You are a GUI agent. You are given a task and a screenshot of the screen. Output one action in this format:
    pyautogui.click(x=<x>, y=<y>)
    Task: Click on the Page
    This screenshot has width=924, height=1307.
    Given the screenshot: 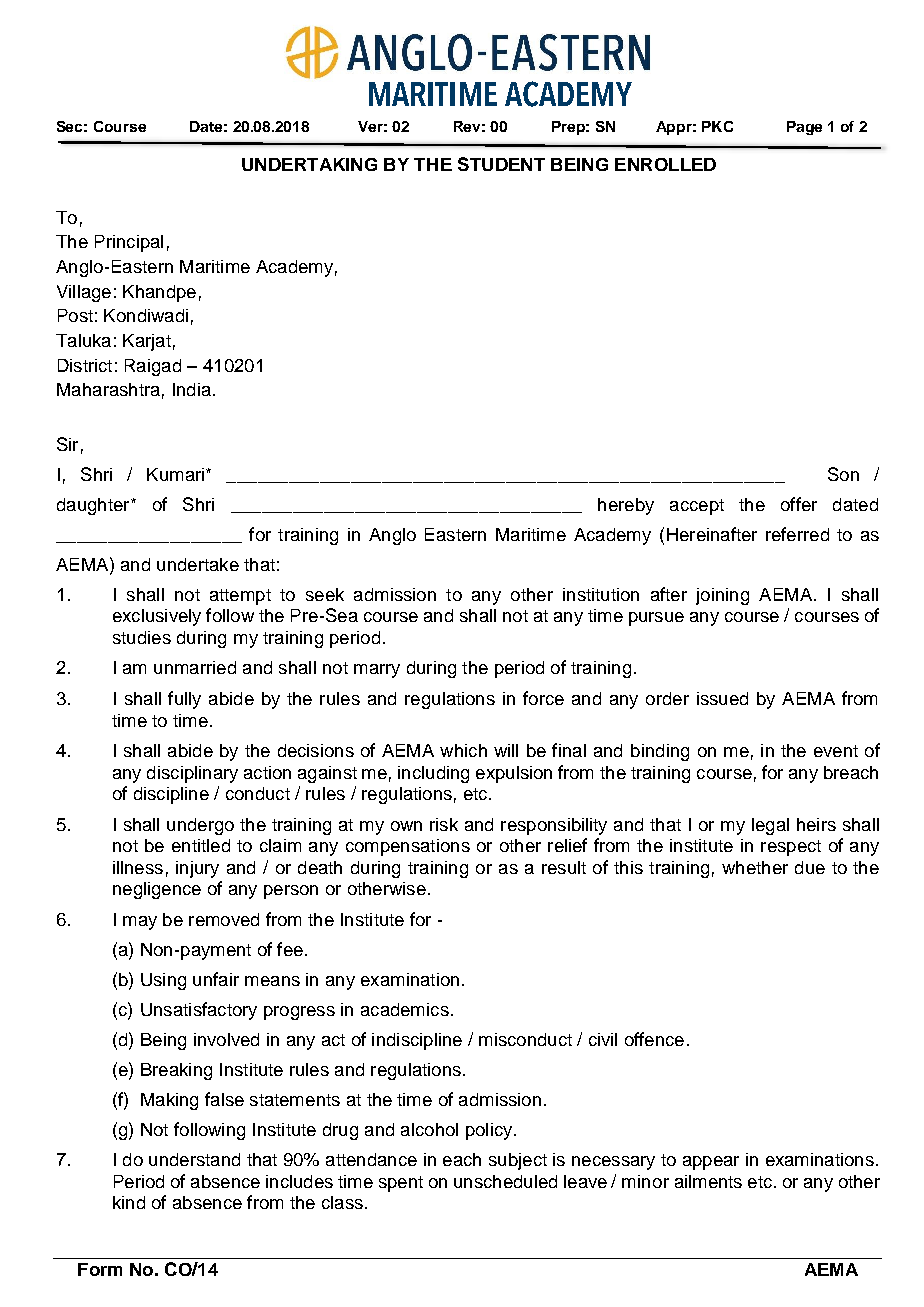 What is the action you would take?
    pyautogui.click(x=804, y=128)
